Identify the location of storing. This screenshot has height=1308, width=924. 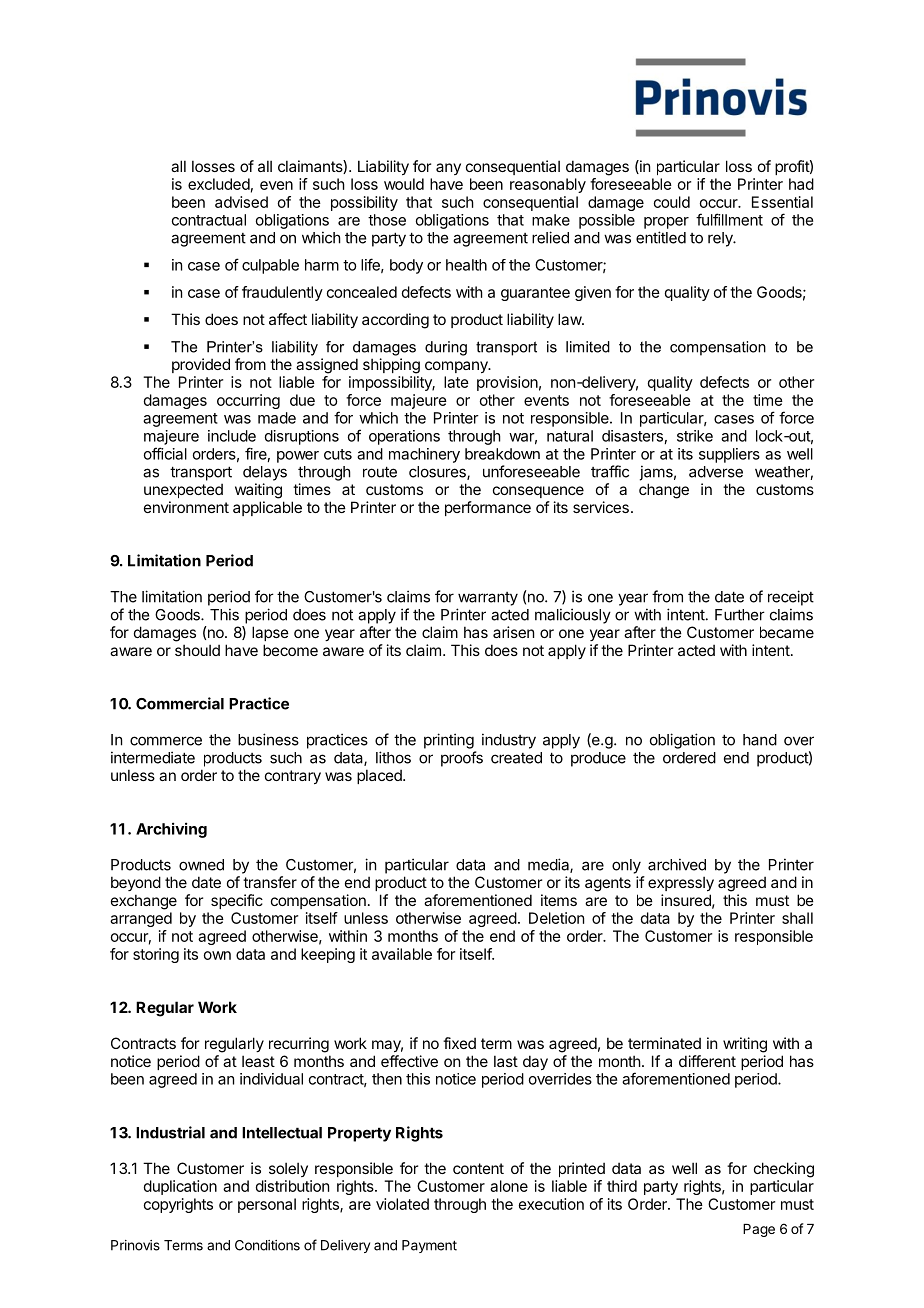
(156, 955).
